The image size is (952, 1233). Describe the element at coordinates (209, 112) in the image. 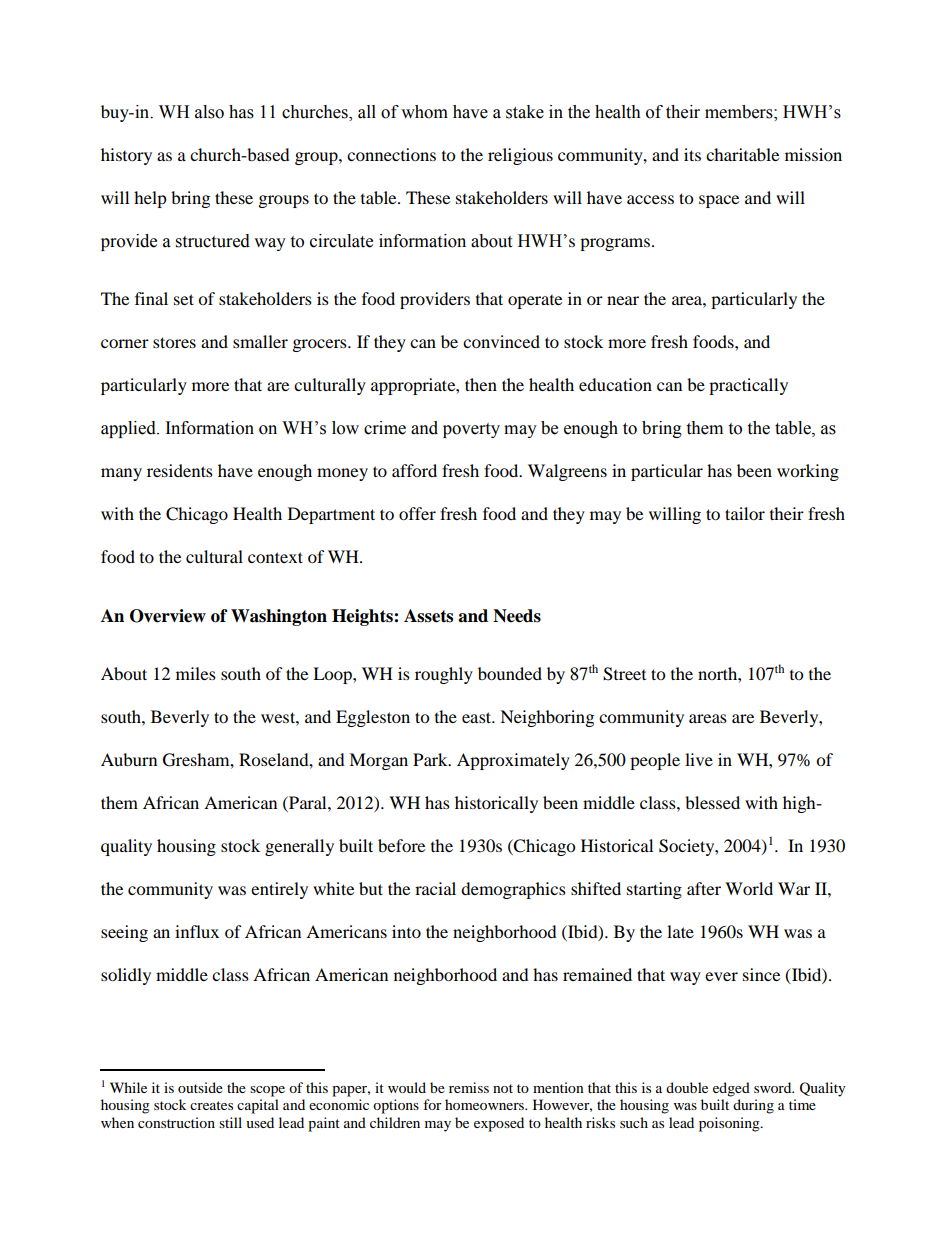

I see `also` at that location.
